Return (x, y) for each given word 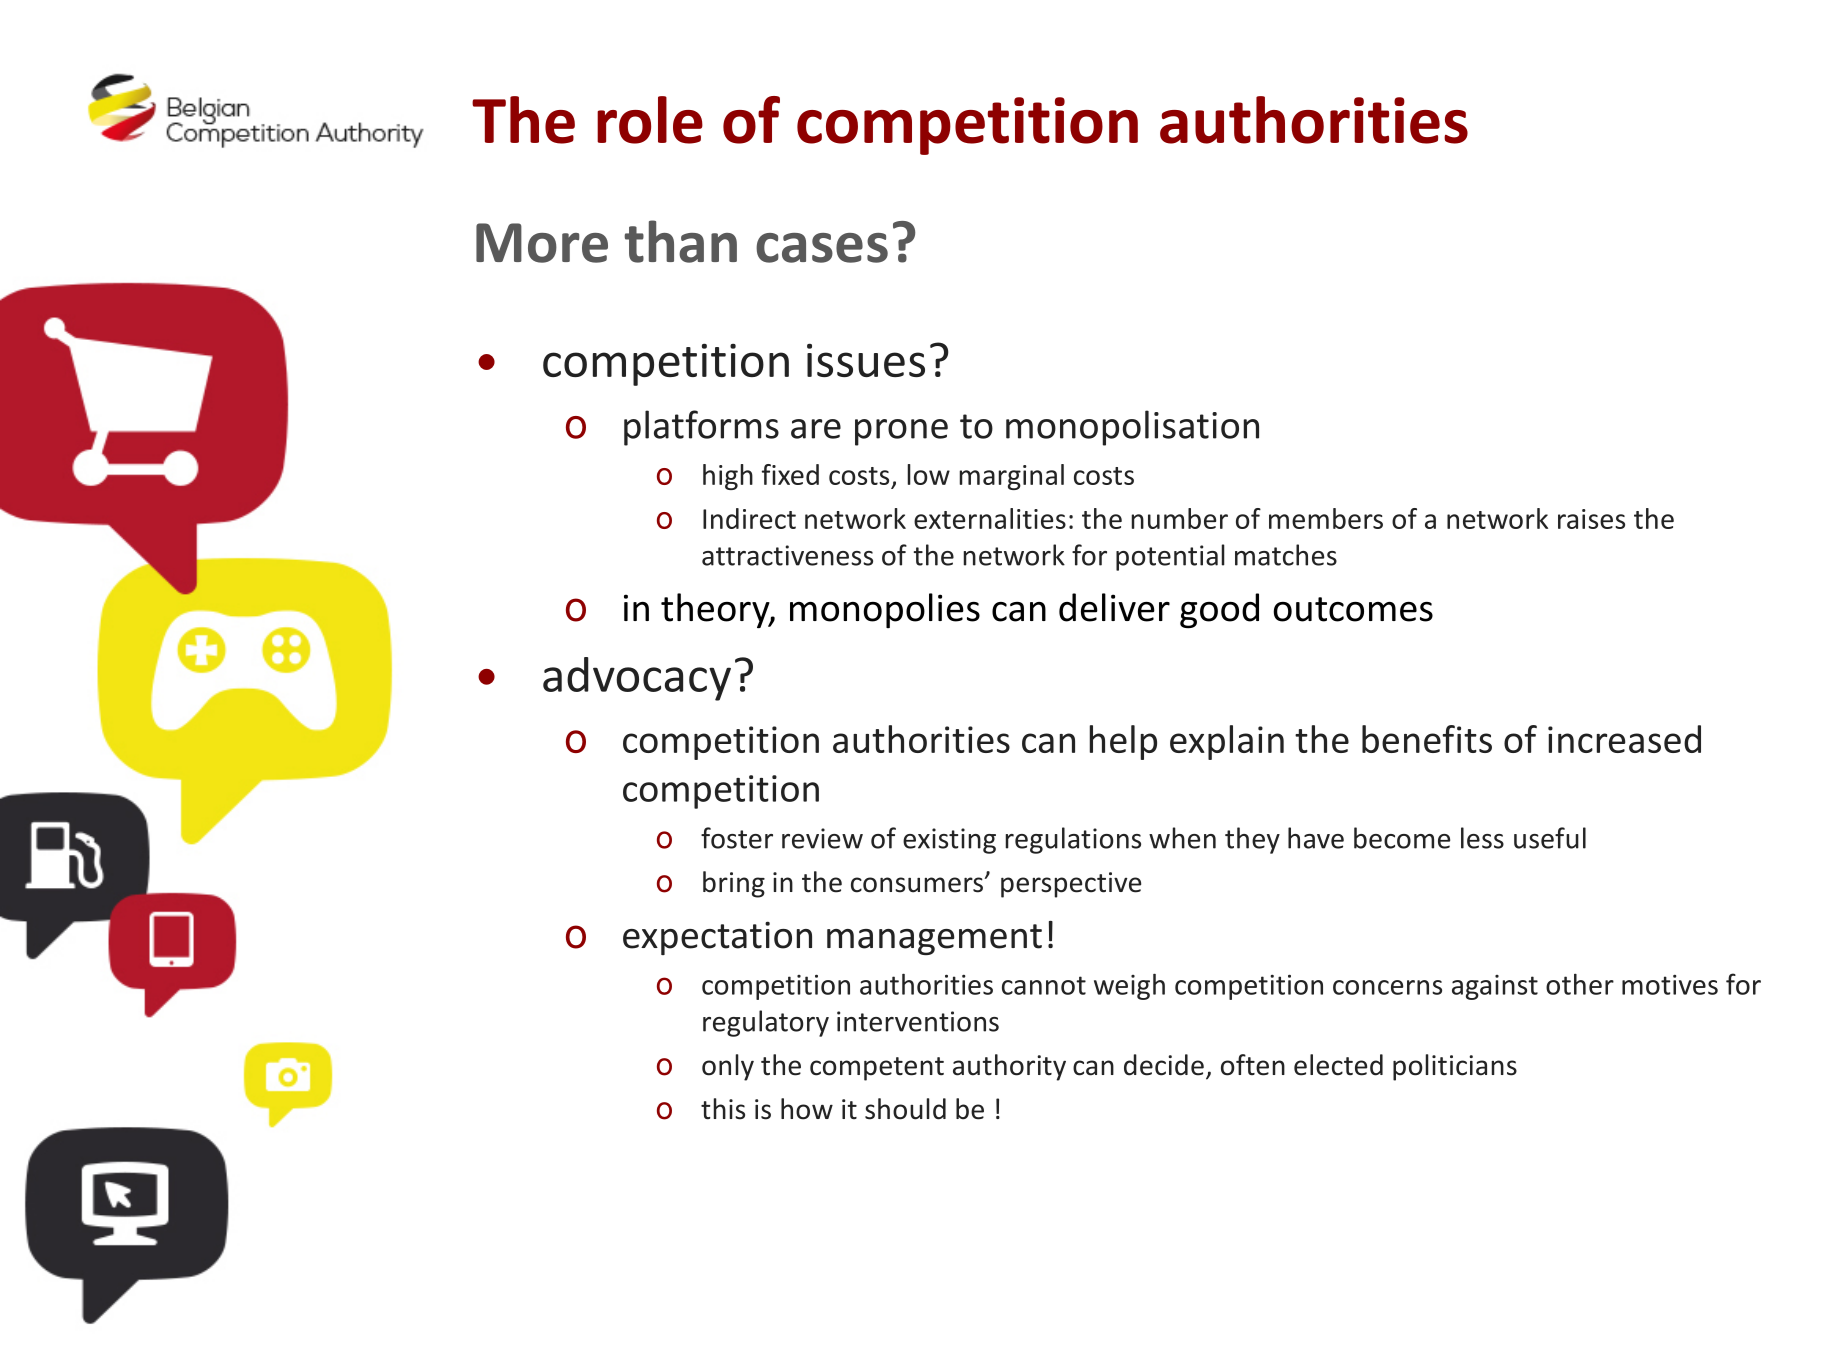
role (650, 120)
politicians (1455, 1067)
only (728, 1067)
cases (822, 248)
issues (866, 360)
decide (1164, 1065)
